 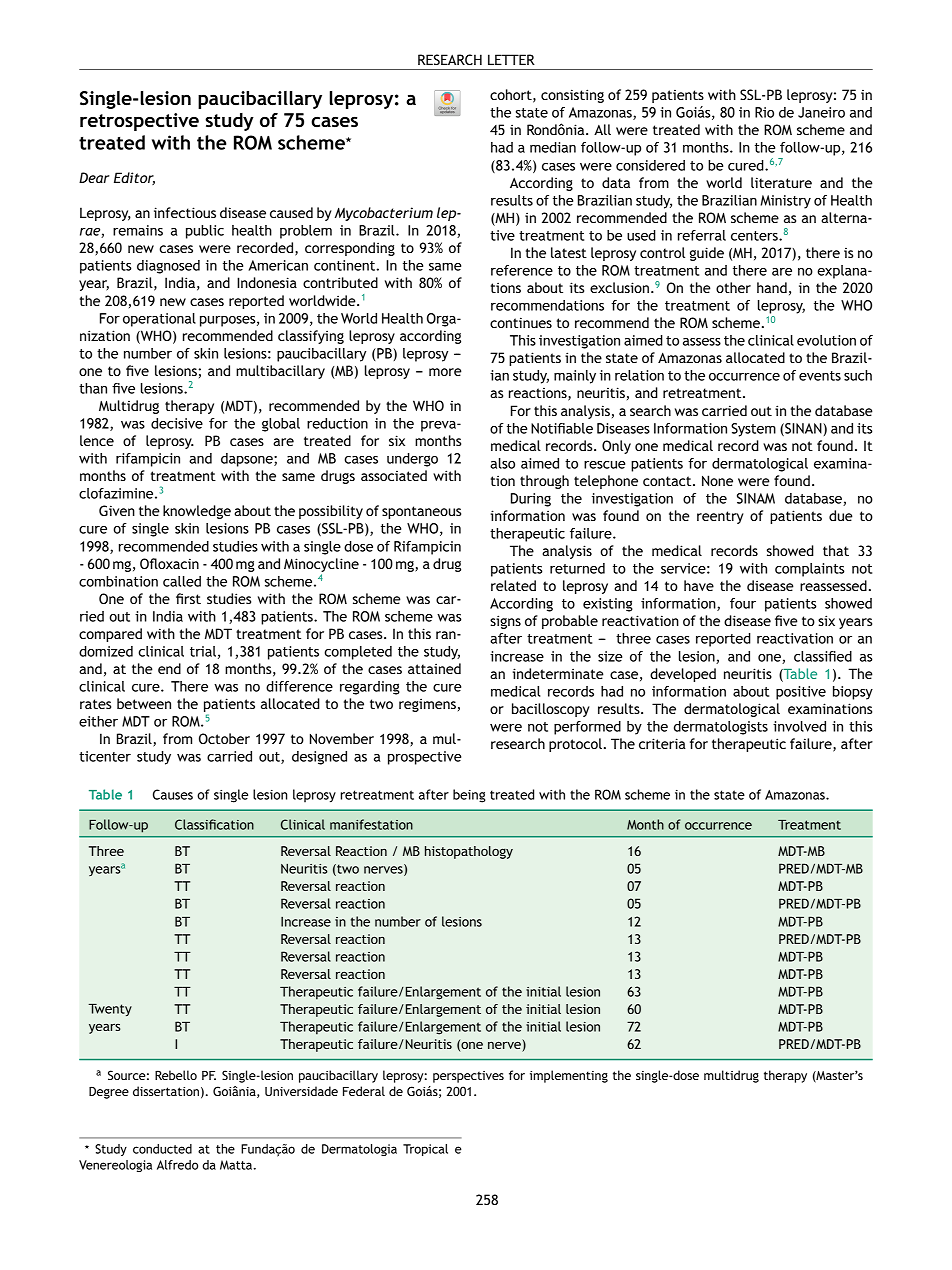 What do you see at coordinates (162, 1149) in the screenshot?
I see `conducted` at bounding box center [162, 1149].
